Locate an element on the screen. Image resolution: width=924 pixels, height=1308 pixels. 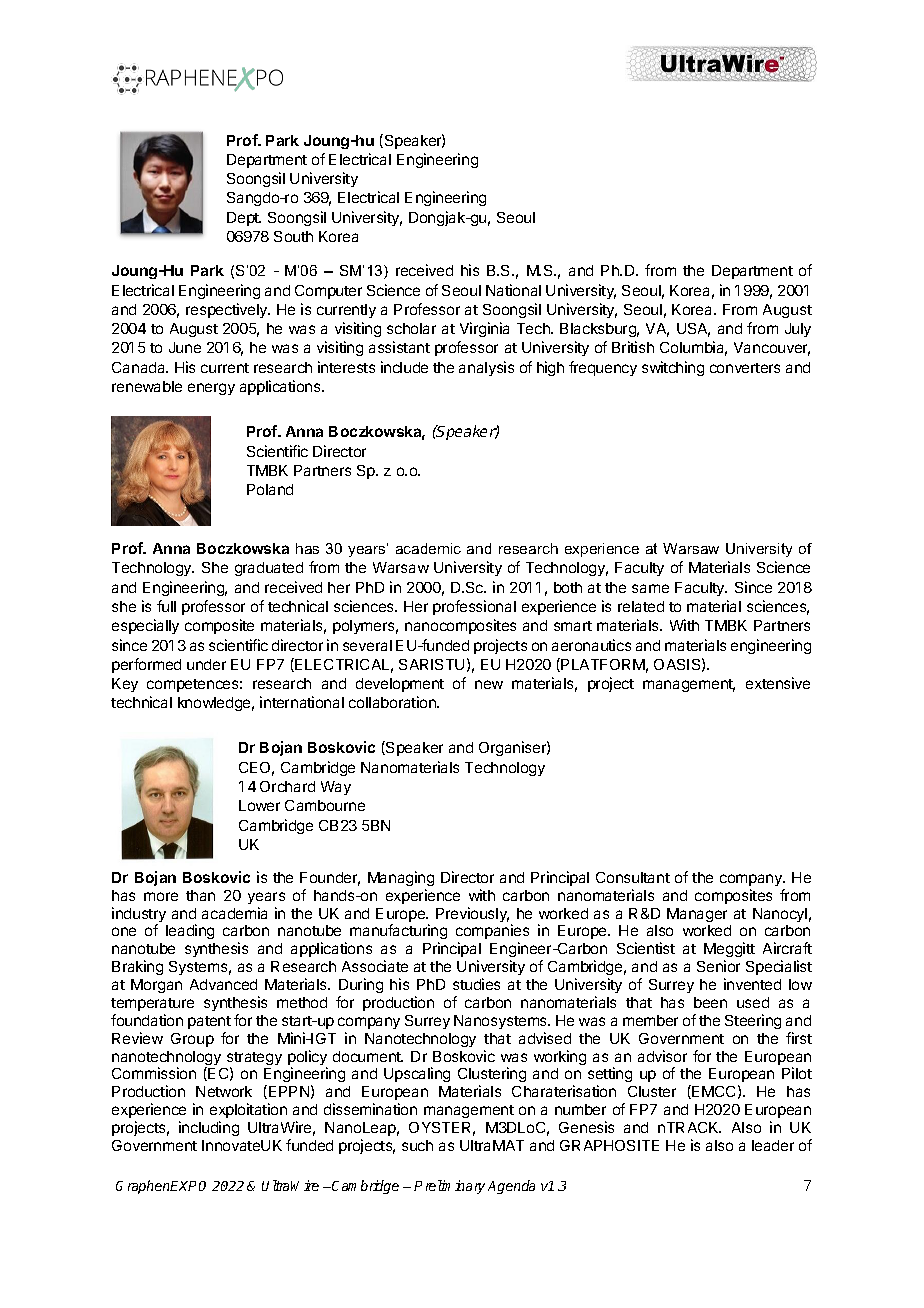
performed is located at coordinates (146, 665).
